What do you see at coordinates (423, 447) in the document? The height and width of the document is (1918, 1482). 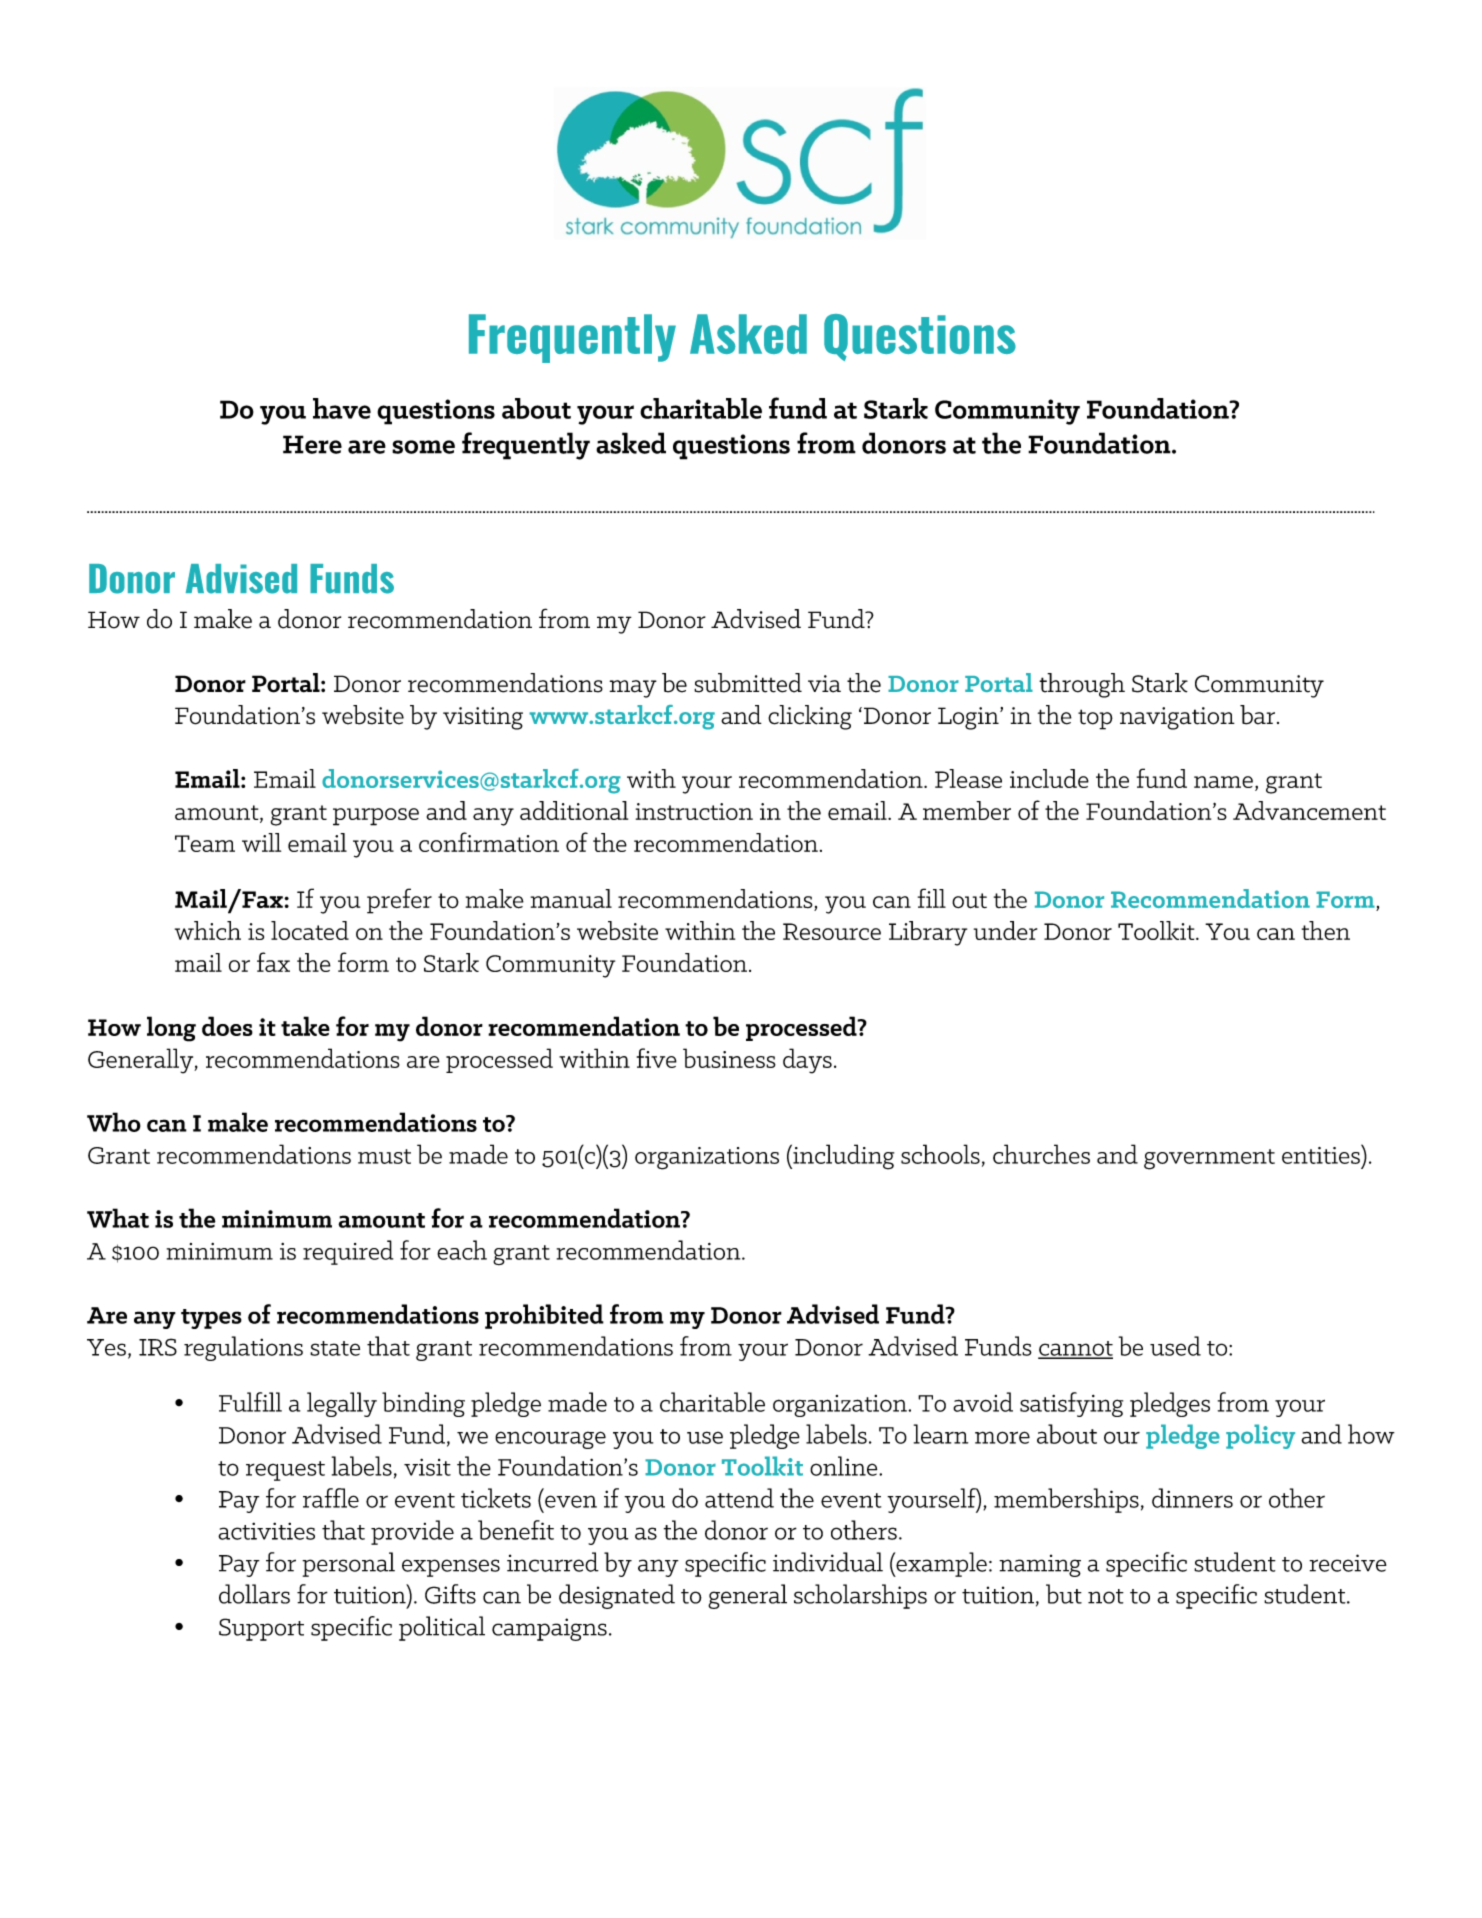 I see `some` at bounding box center [423, 447].
